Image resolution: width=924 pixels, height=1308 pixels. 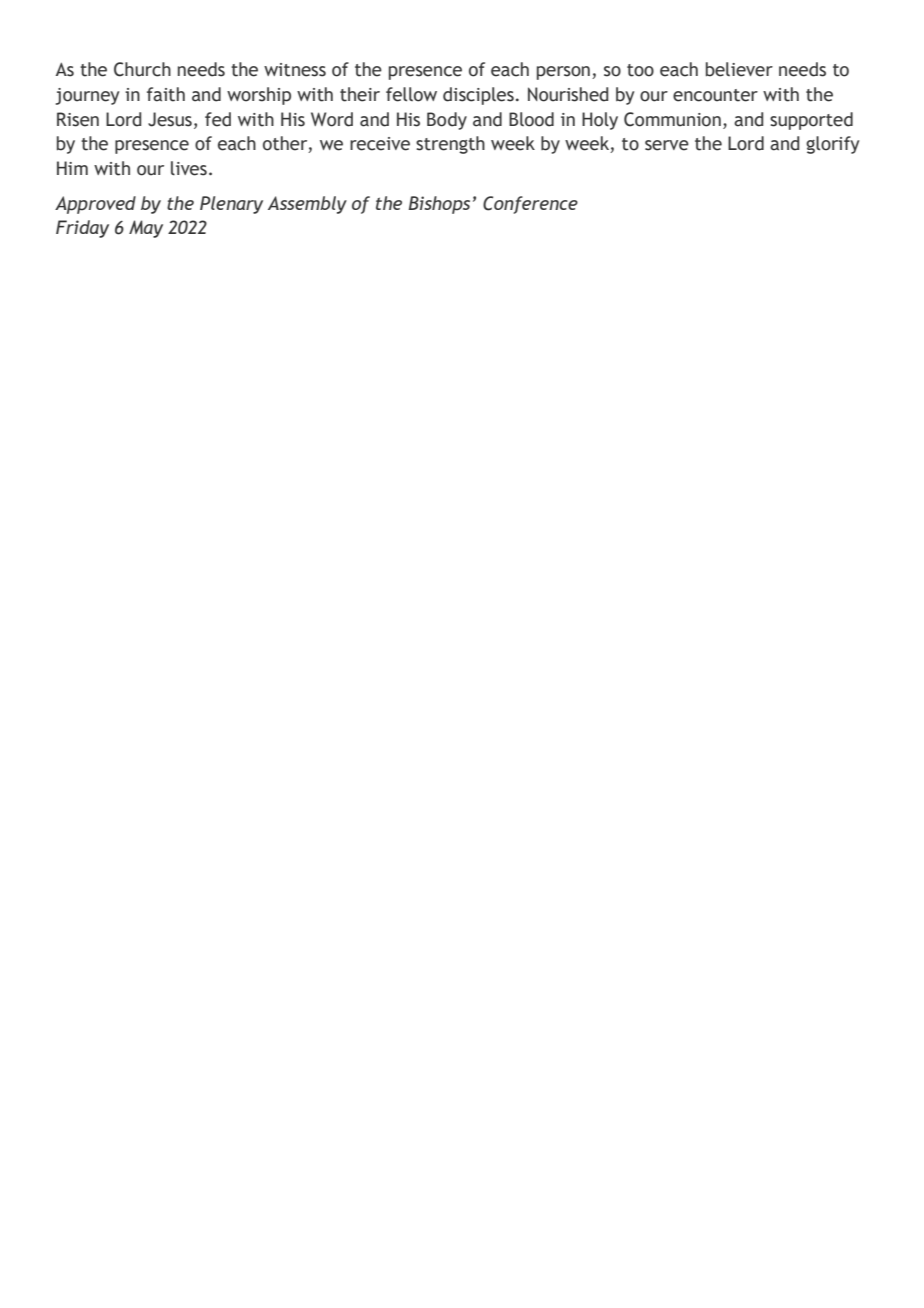 I want to click on May, so click(x=146, y=229).
